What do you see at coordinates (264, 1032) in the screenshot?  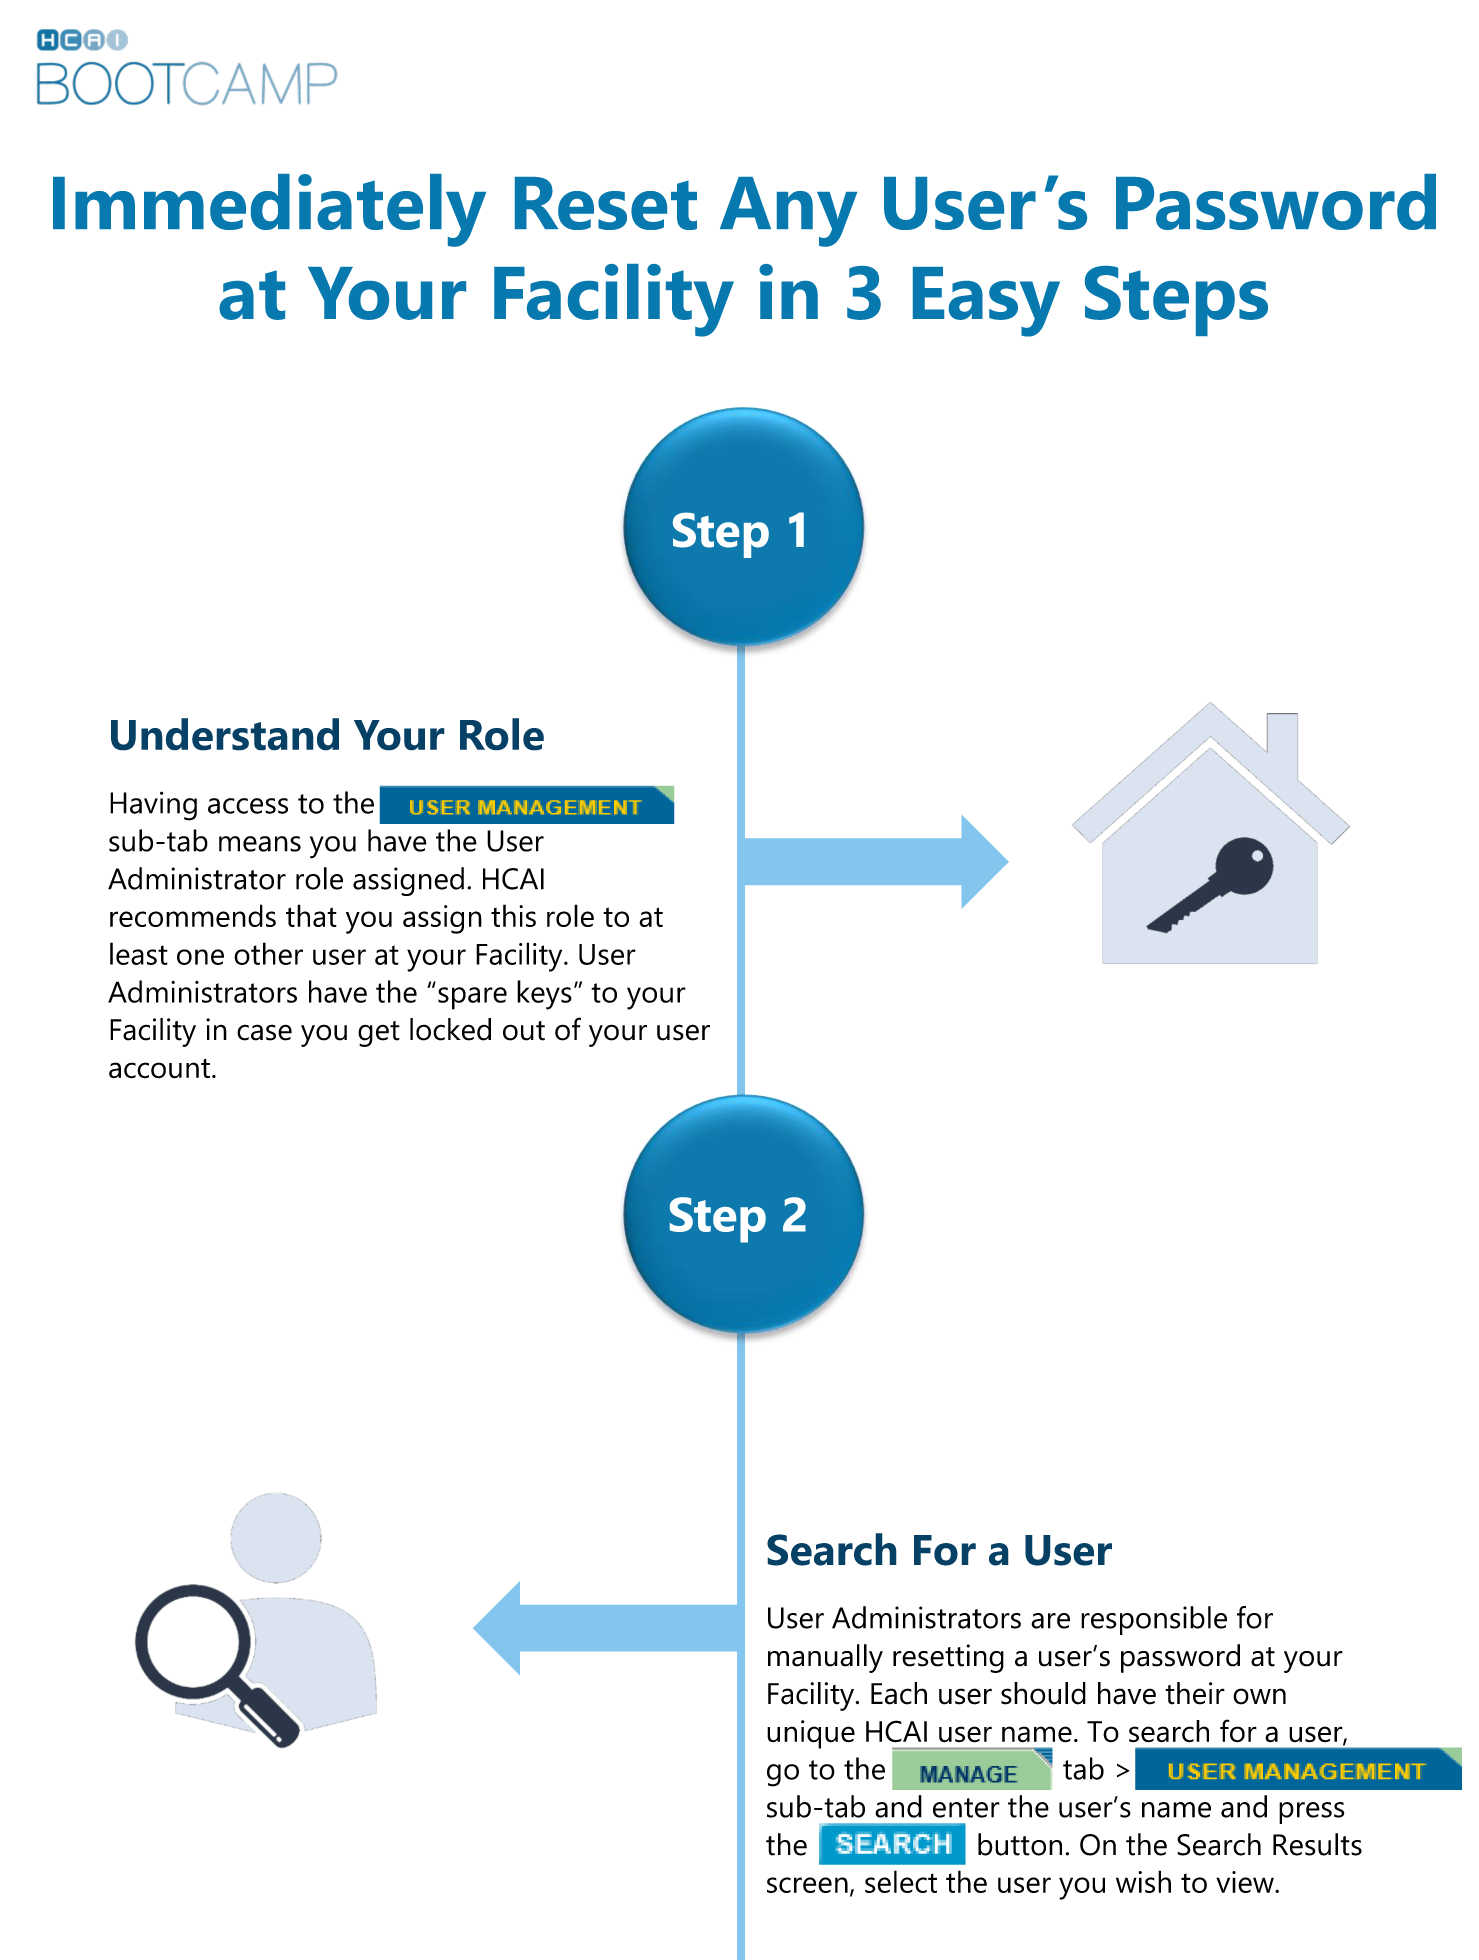 I see `case` at bounding box center [264, 1032].
